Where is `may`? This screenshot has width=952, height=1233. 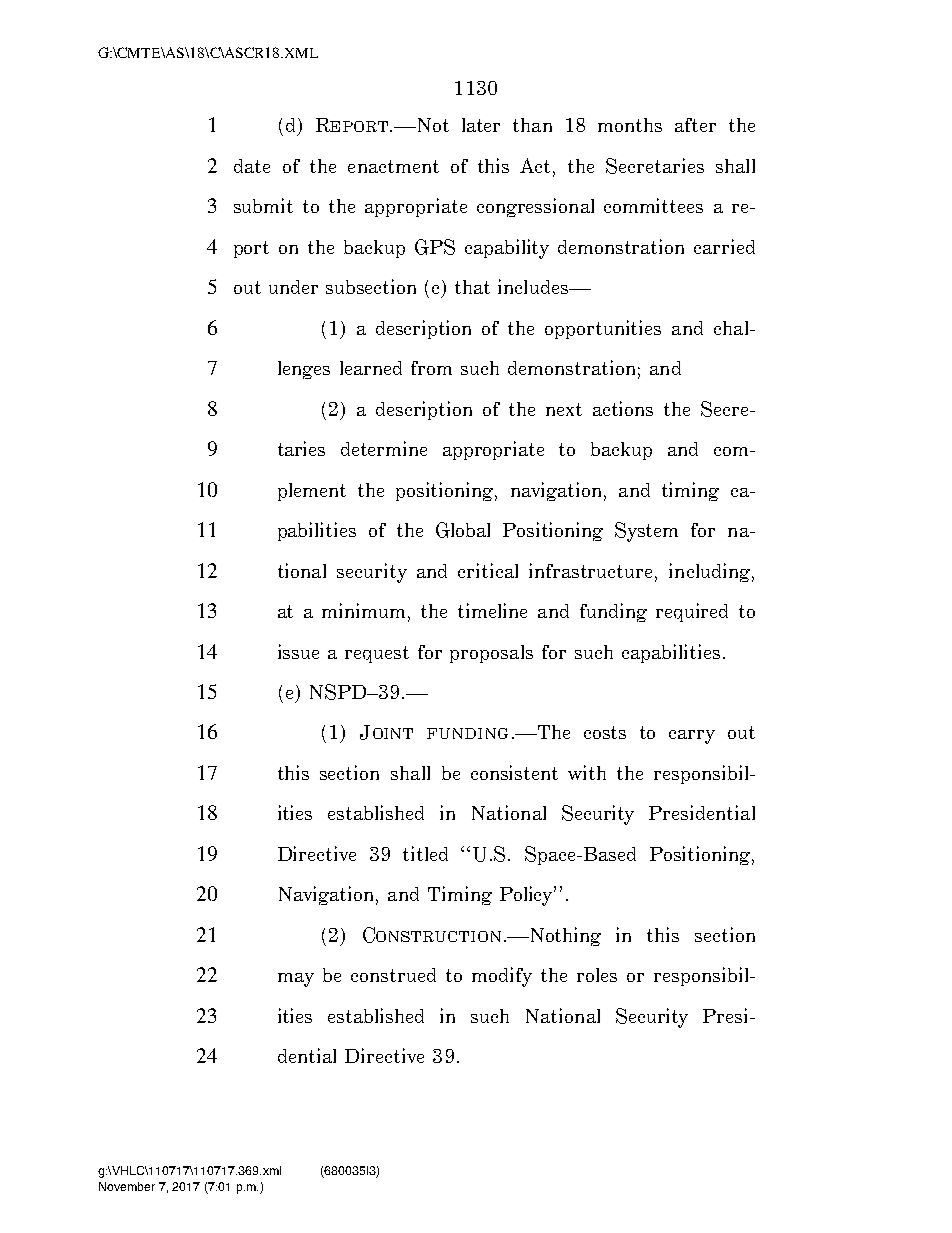
may is located at coordinates (296, 980).
